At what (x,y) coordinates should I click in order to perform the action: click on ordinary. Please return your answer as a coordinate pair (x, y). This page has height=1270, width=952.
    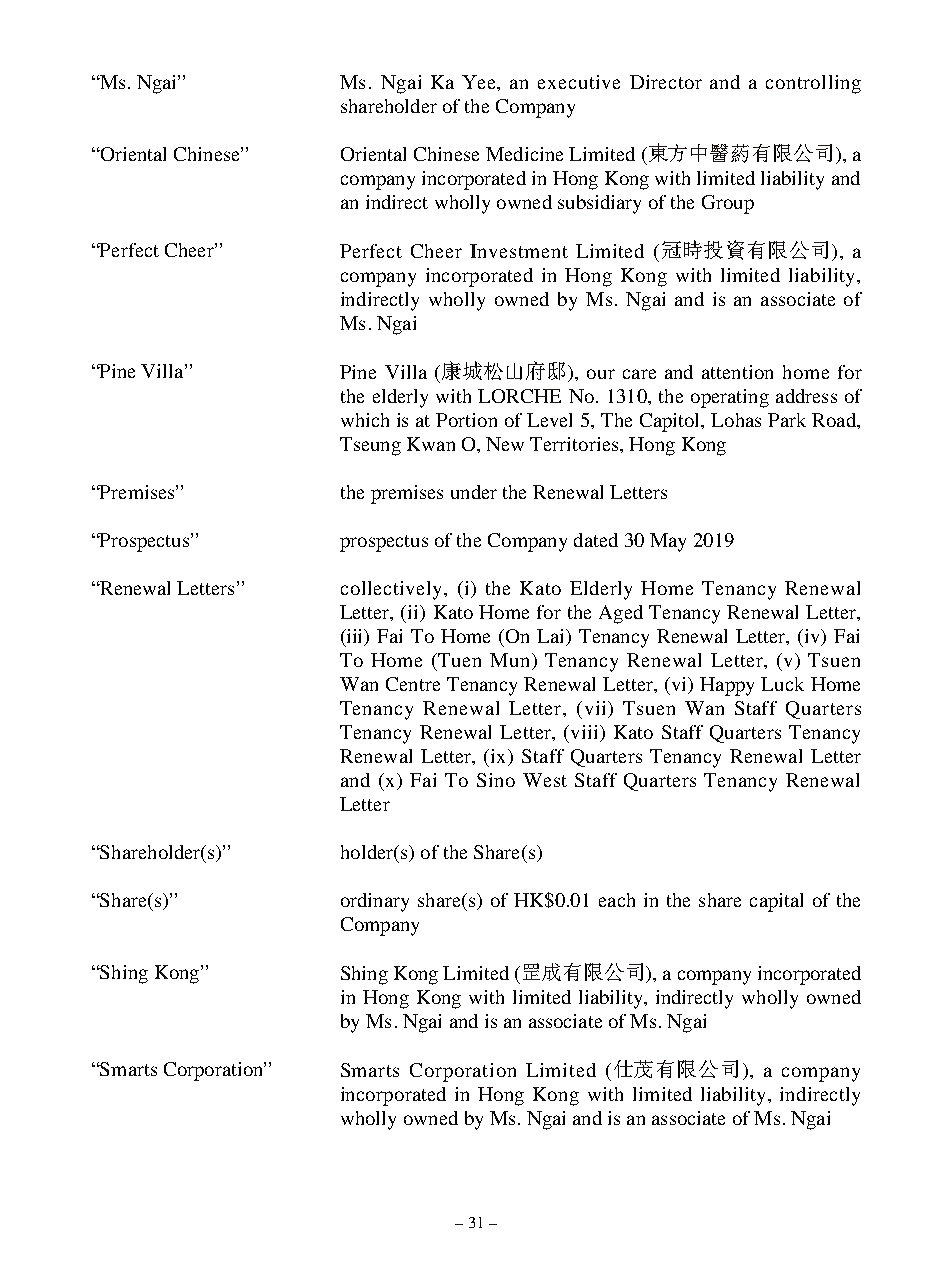
    Looking at the image, I should click on (375, 902).
